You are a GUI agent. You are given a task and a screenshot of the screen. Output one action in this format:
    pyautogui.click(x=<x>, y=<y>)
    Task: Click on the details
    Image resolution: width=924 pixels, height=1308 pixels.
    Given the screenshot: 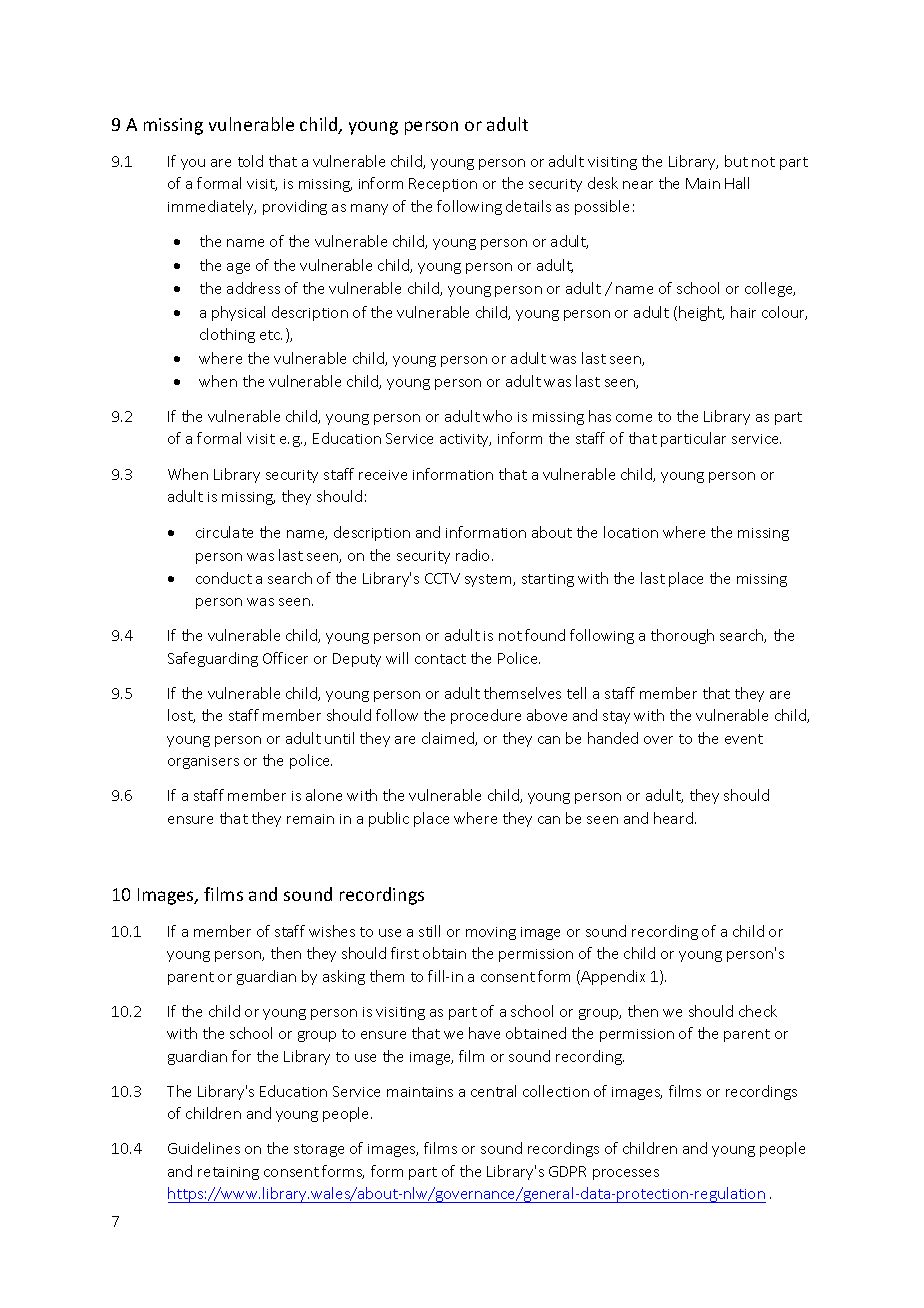 What is the action you would take?
    pyautogui.click(x=528, y=206)
